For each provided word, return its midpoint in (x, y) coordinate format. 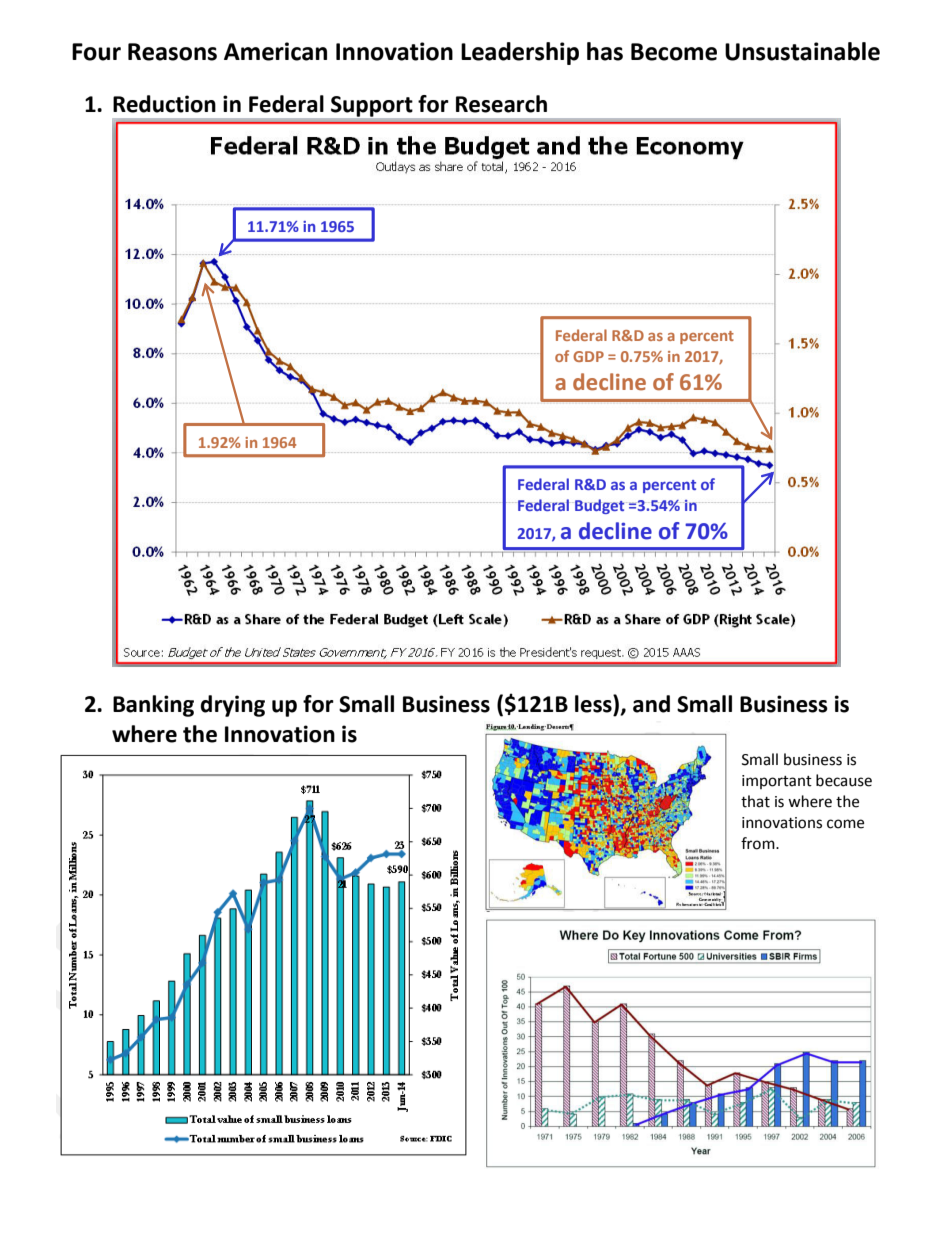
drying (232, 706)
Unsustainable (802, 51)
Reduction (164, 104)
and (651, 704)
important (777, 782)
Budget (601, 506)
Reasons (172, 52)
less (594, 704)
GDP (588, 356)
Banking (153, 706)
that (755, 801)
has (605, 51)
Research (501, 104)
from (759, 843)
